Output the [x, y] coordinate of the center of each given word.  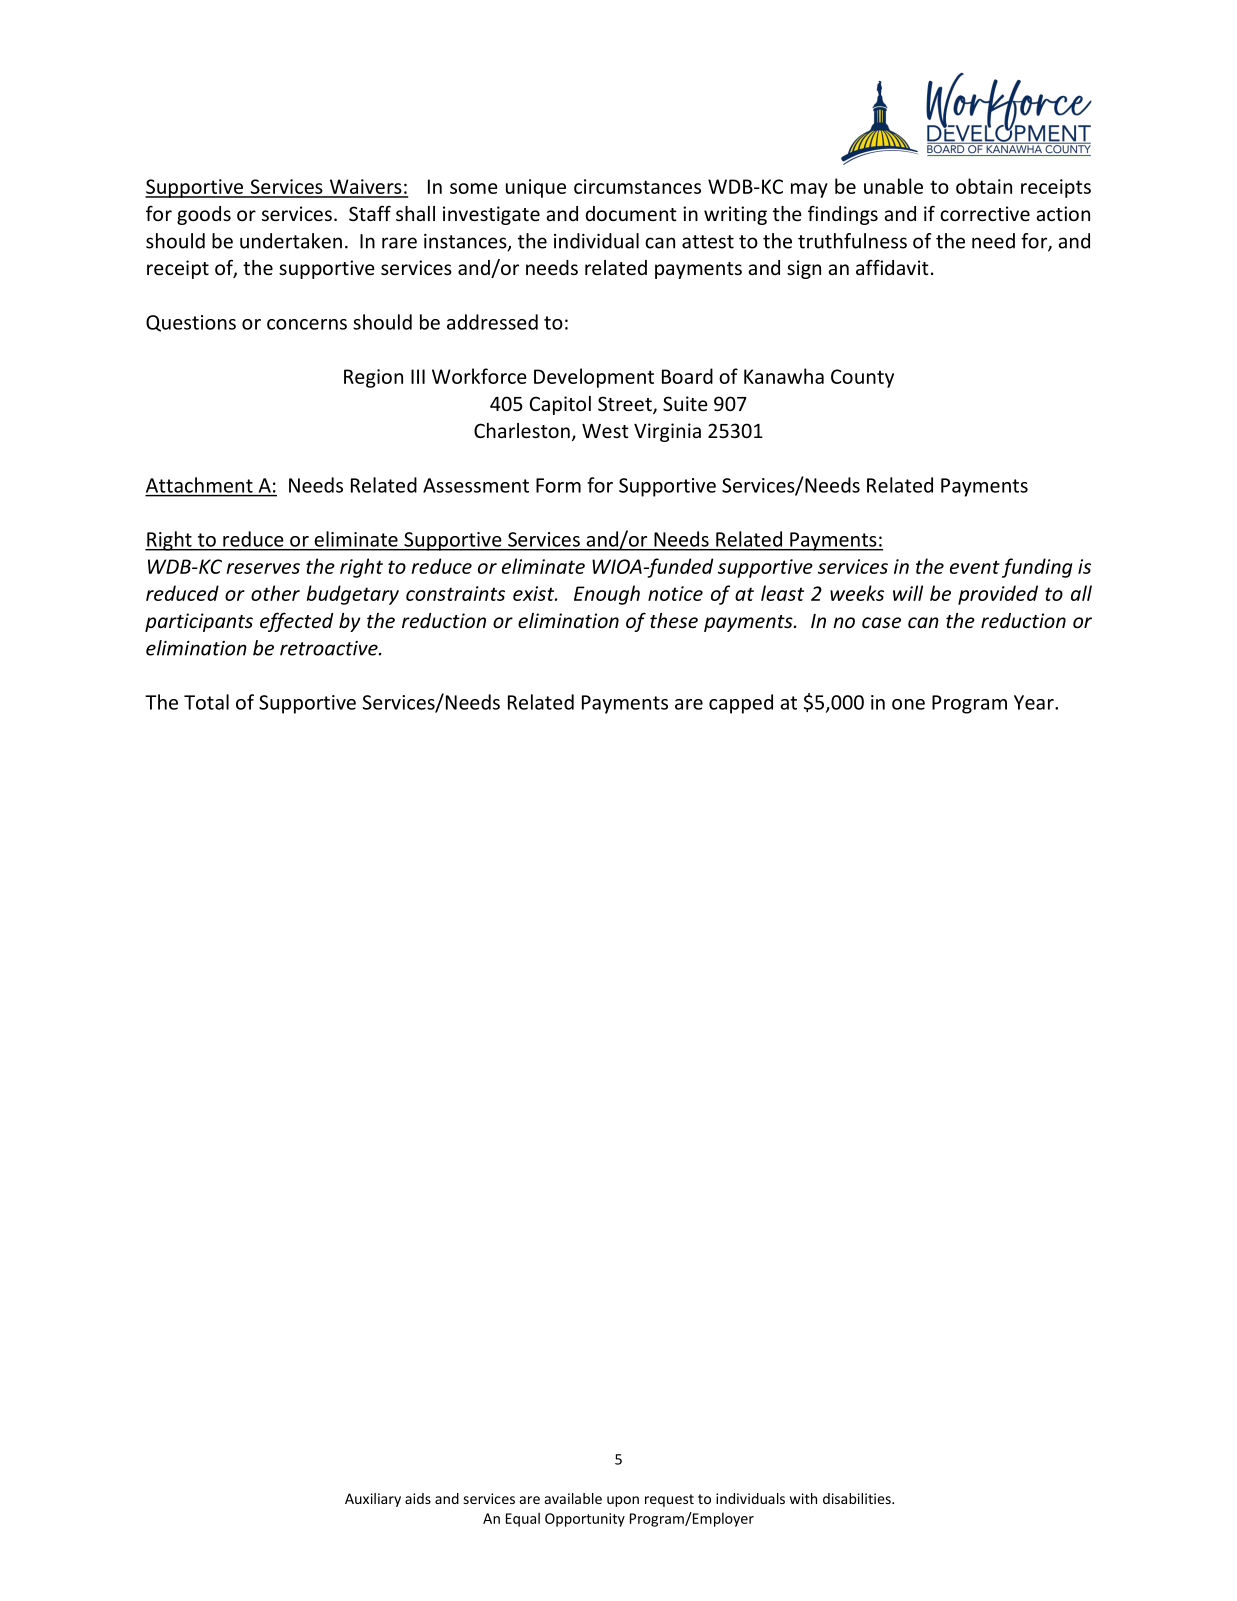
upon [623, 1501]
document [631, 213]
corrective [985, 213]
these [674, 620]
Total [206, 702]
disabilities [858, 1498]
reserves [263, 568]
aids [418, 1498]
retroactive [330, 648]
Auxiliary [373, 1500]
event [975, 567]
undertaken [291, 241]
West [605, 431]
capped [741, 704]
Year [1035, 702]
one [908, 704]
